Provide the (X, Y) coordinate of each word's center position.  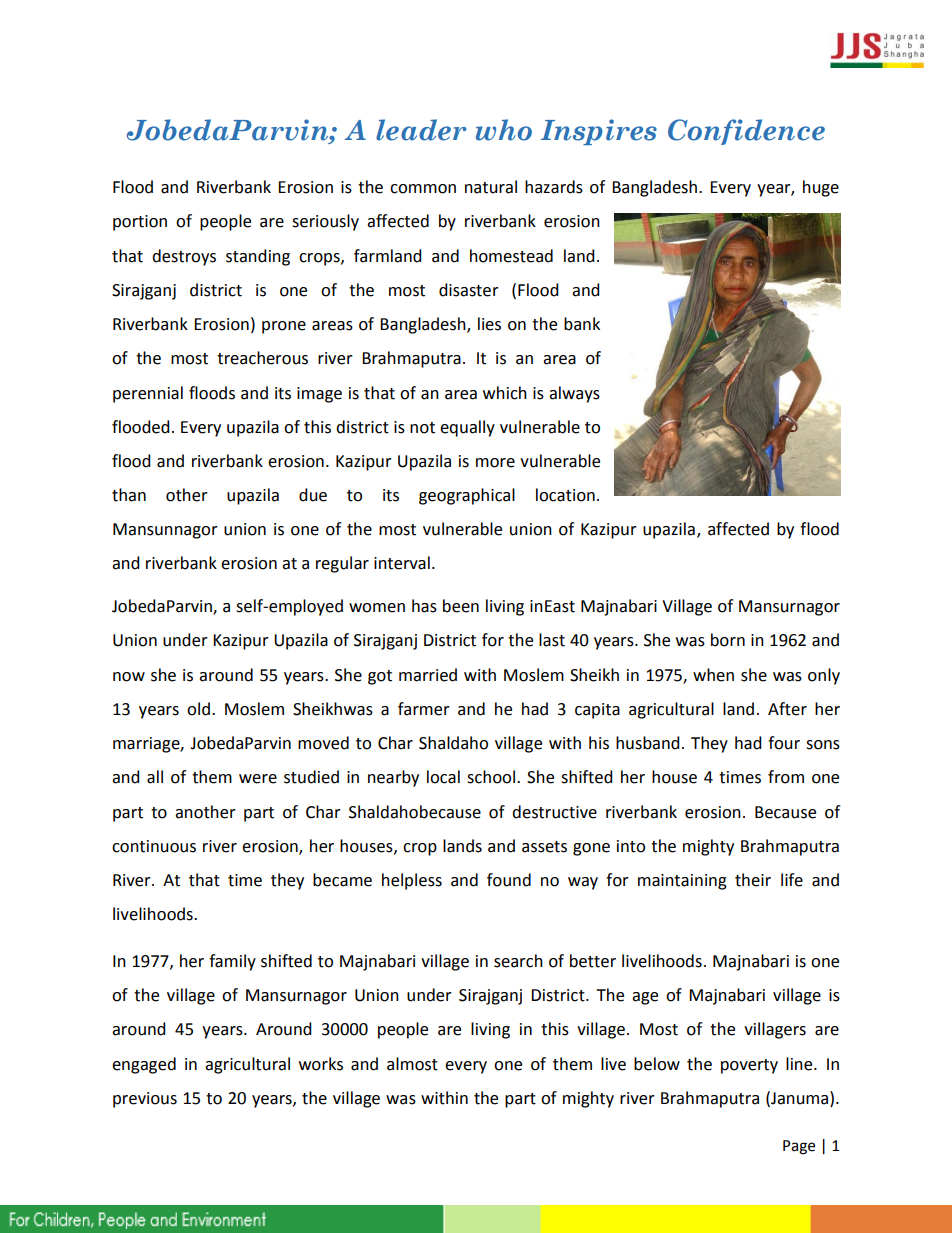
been (461, 606)
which (505, 393)
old (198, 709)
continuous (154, 846)
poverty (749, 1066)
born (728, 640)
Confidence (746, 132)
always (574, 394)
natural (491, 187)
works (321, 1064)
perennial (148, 394)
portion (140, 223)
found (509, 880)
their (753, 880)
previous (145, 1100)
